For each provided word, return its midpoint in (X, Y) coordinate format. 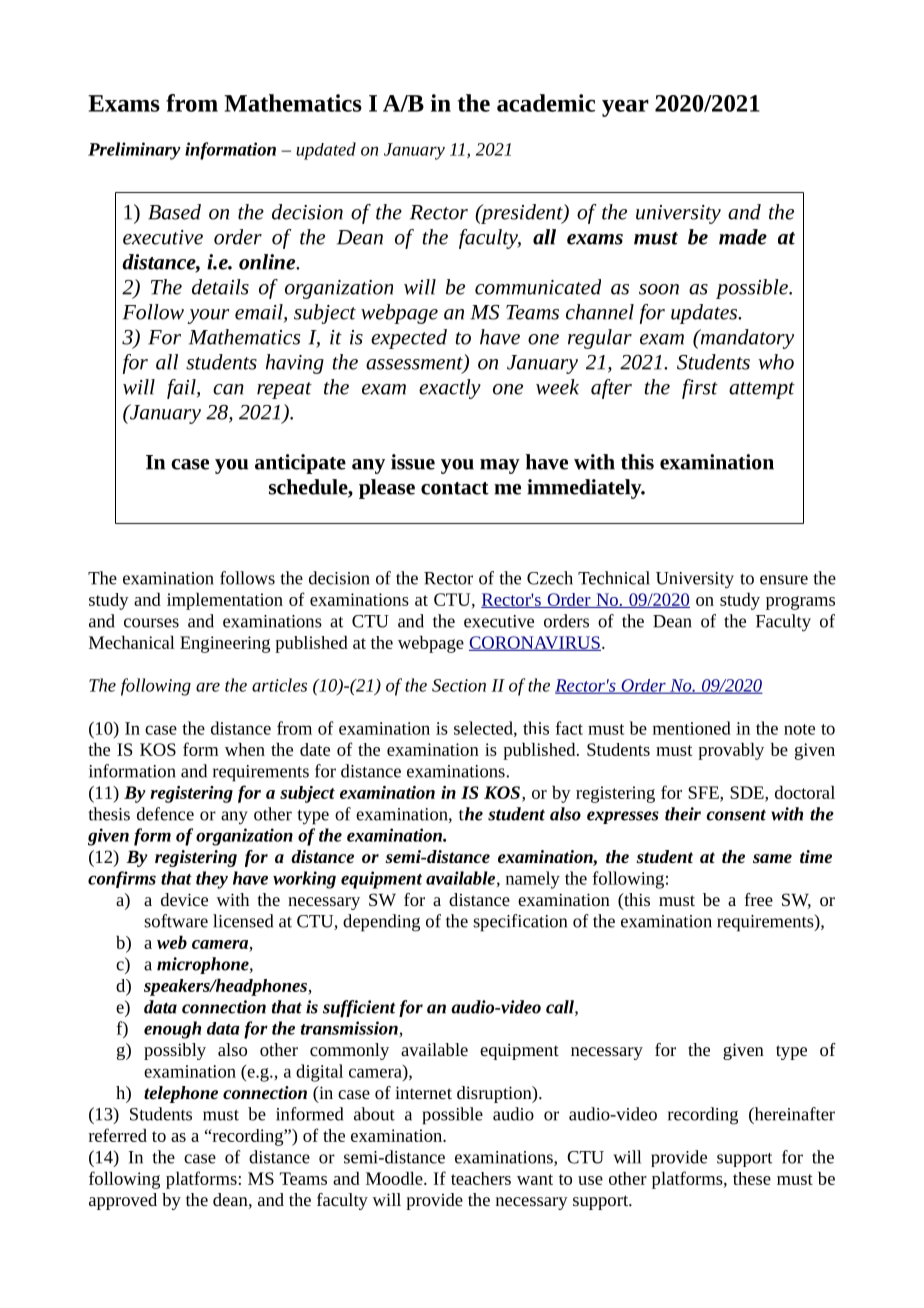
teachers (481, 1178)
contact (455, 488)
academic (546, 103)
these (752, 1178)
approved (123, 1201)
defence (165, 814)
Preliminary (134, 151)
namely (533, 880)
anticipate (300, 464)
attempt (762, 390)
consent (736, 815)
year (625, 108)
